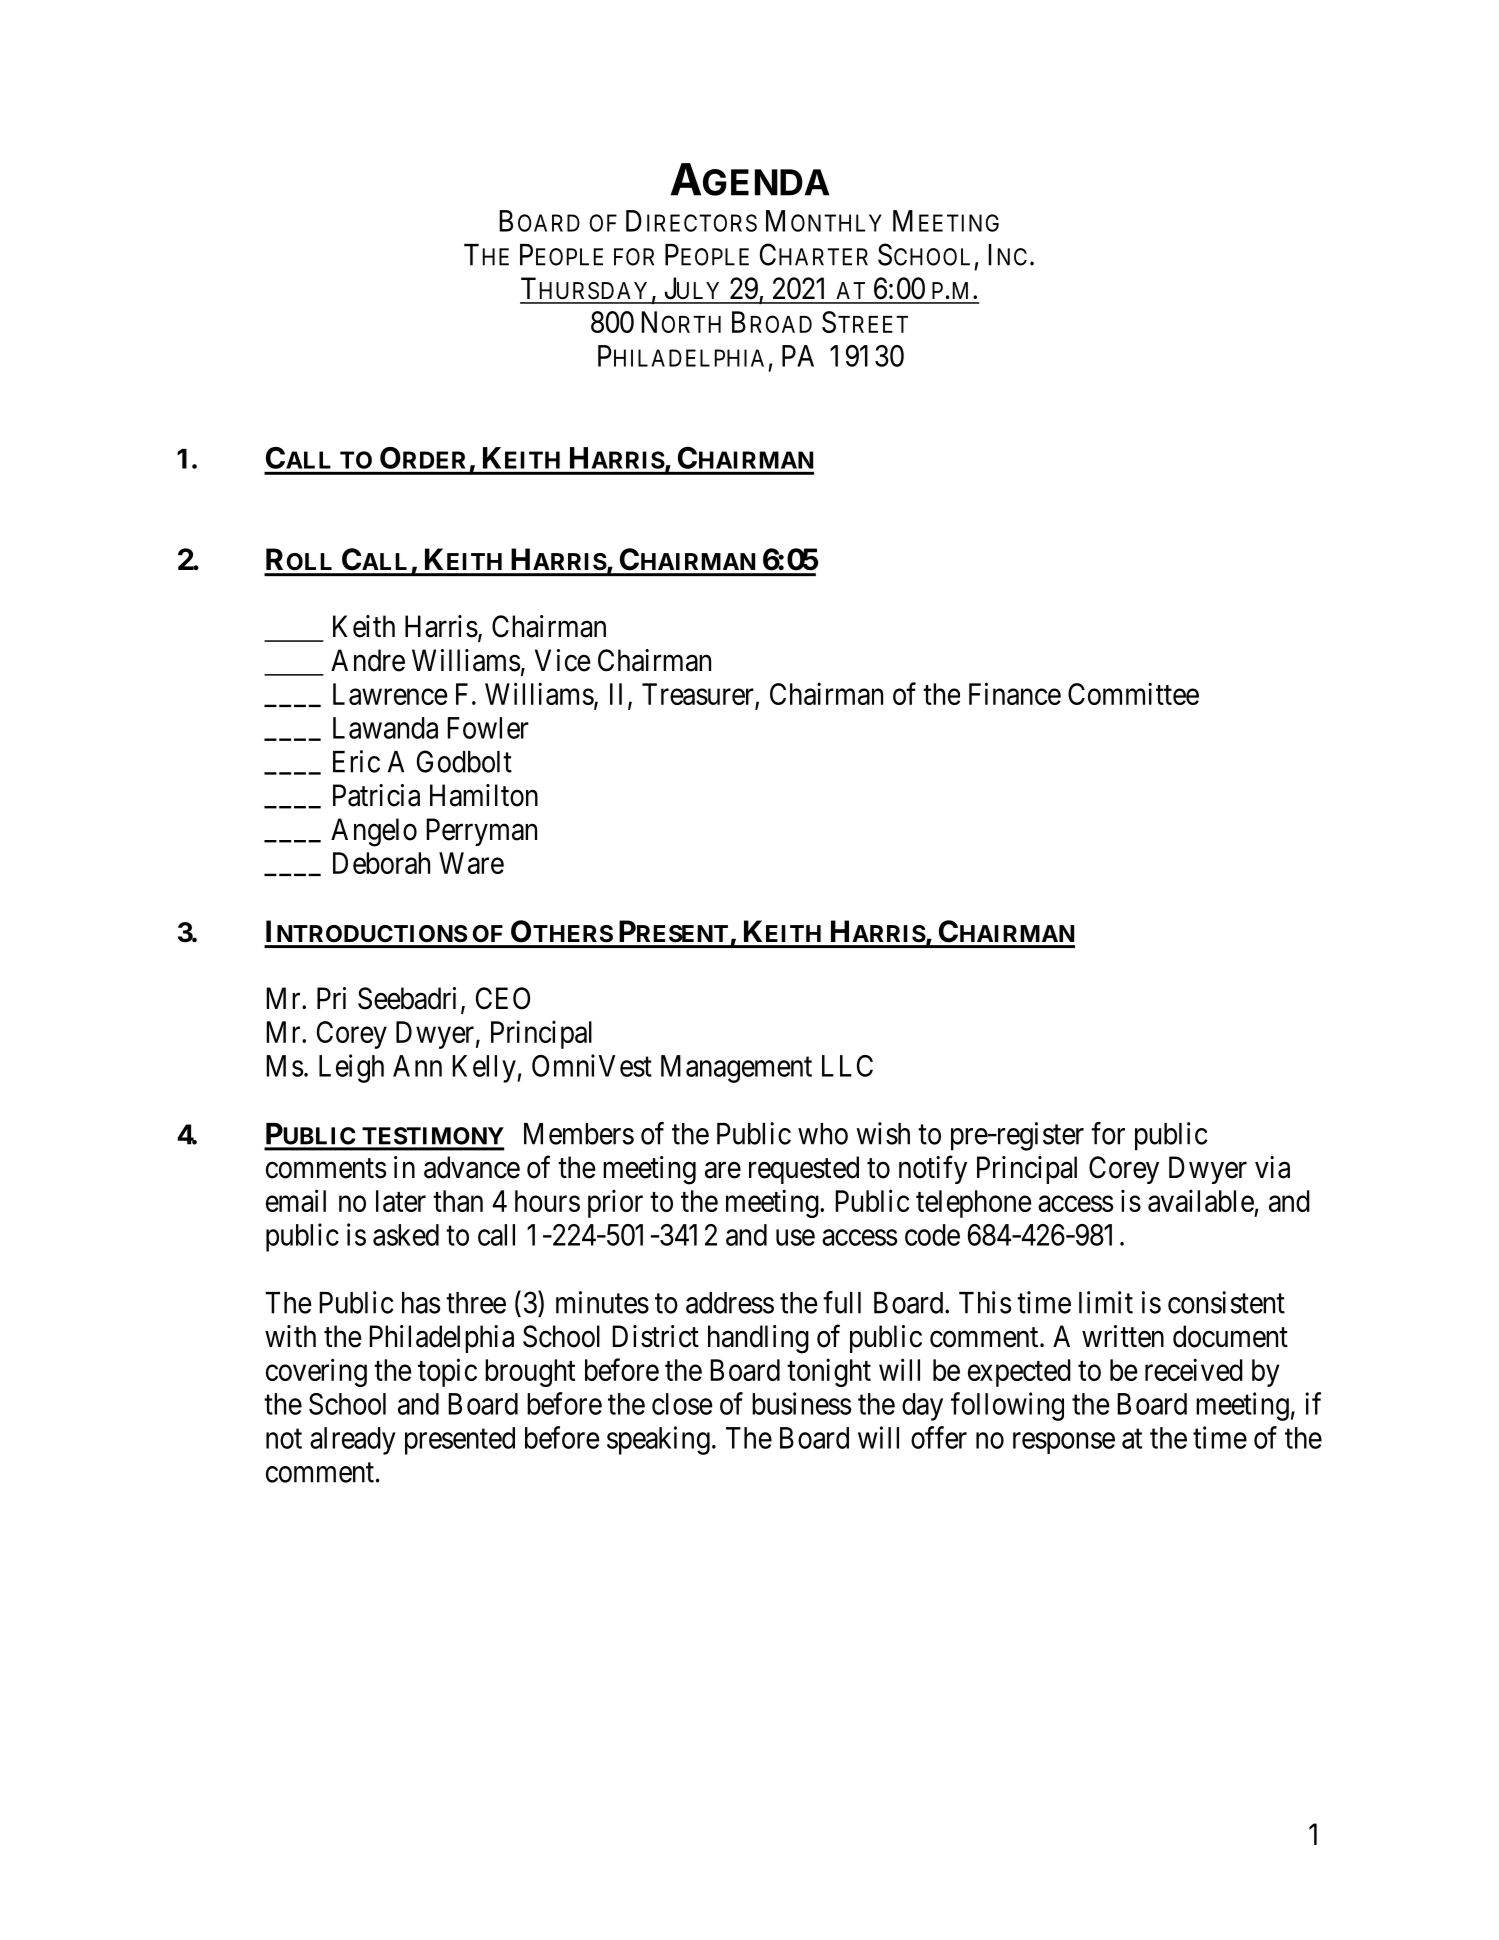 The height and width of the screenshot is (1940, 1499). What do you see at coordinates (1133, 693) in the screenshot?
I see `Committee` at bounding box center [1133, 693].
